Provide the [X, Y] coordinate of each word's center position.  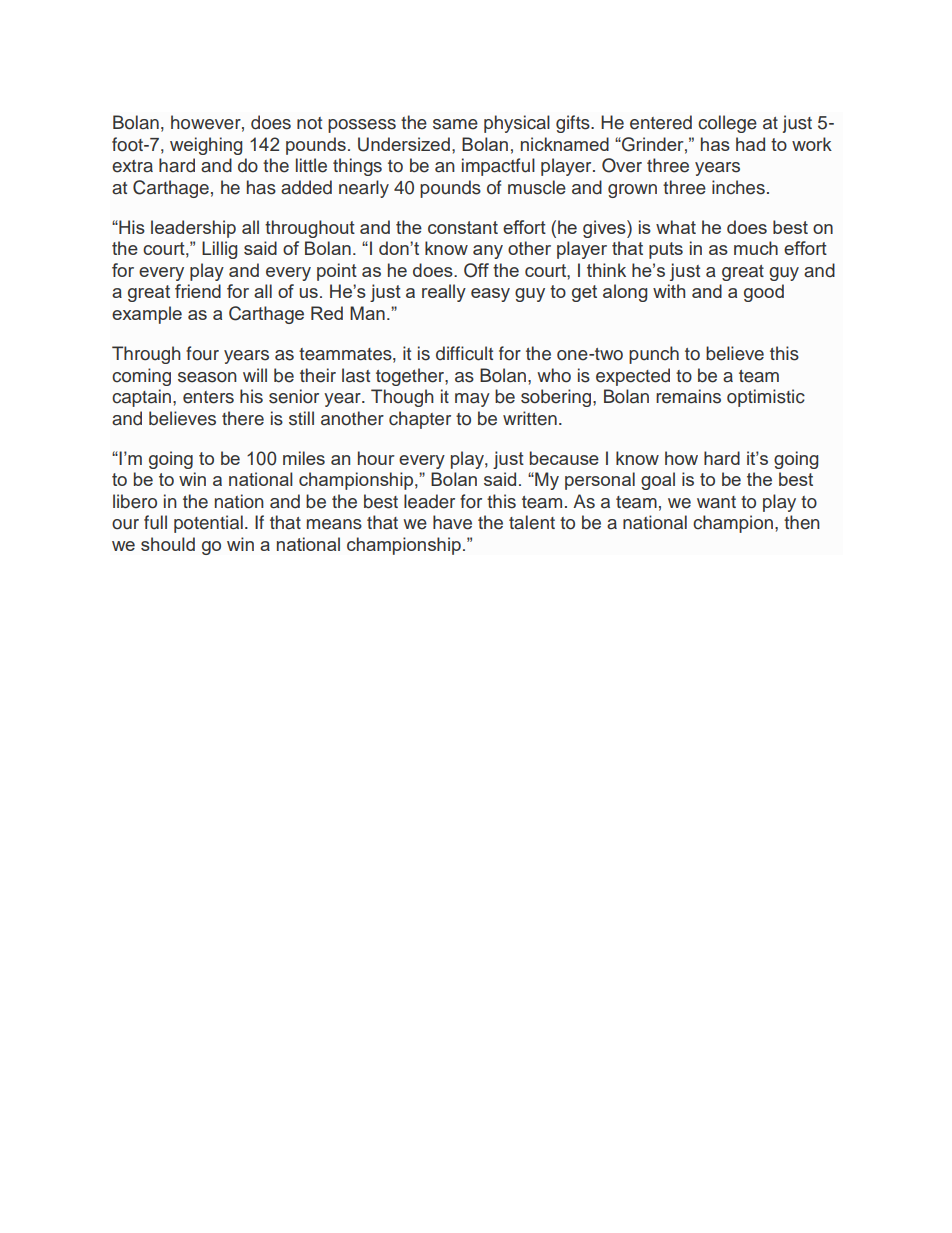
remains [688, 396]
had [750, 144]
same [455, 124]
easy [490, 295]
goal [658, 481]
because [564, 458]
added [306, 187]
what [676, 227]
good [764, 293]
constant [463, 227]
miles [304, 458]
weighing [206, 146]
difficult [464, 353]
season [207, 377]
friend [198, 291]
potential [208, 524]
